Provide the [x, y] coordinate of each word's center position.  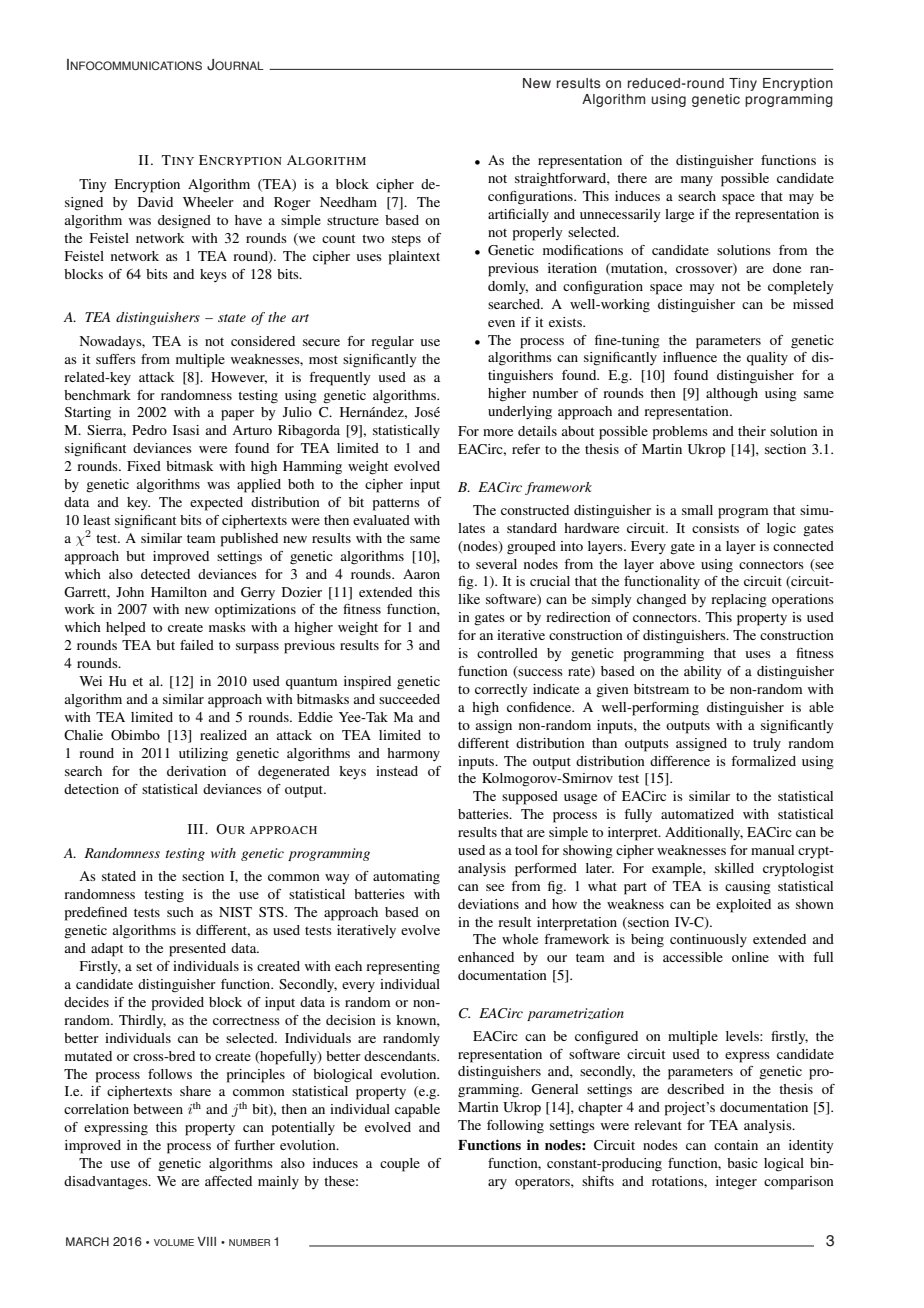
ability [702, 672]
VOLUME [174, 1242]
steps [406, 241]
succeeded [409, 699]
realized [223, 735]
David [155, 202]
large [679, 216]
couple [400, 1165]
